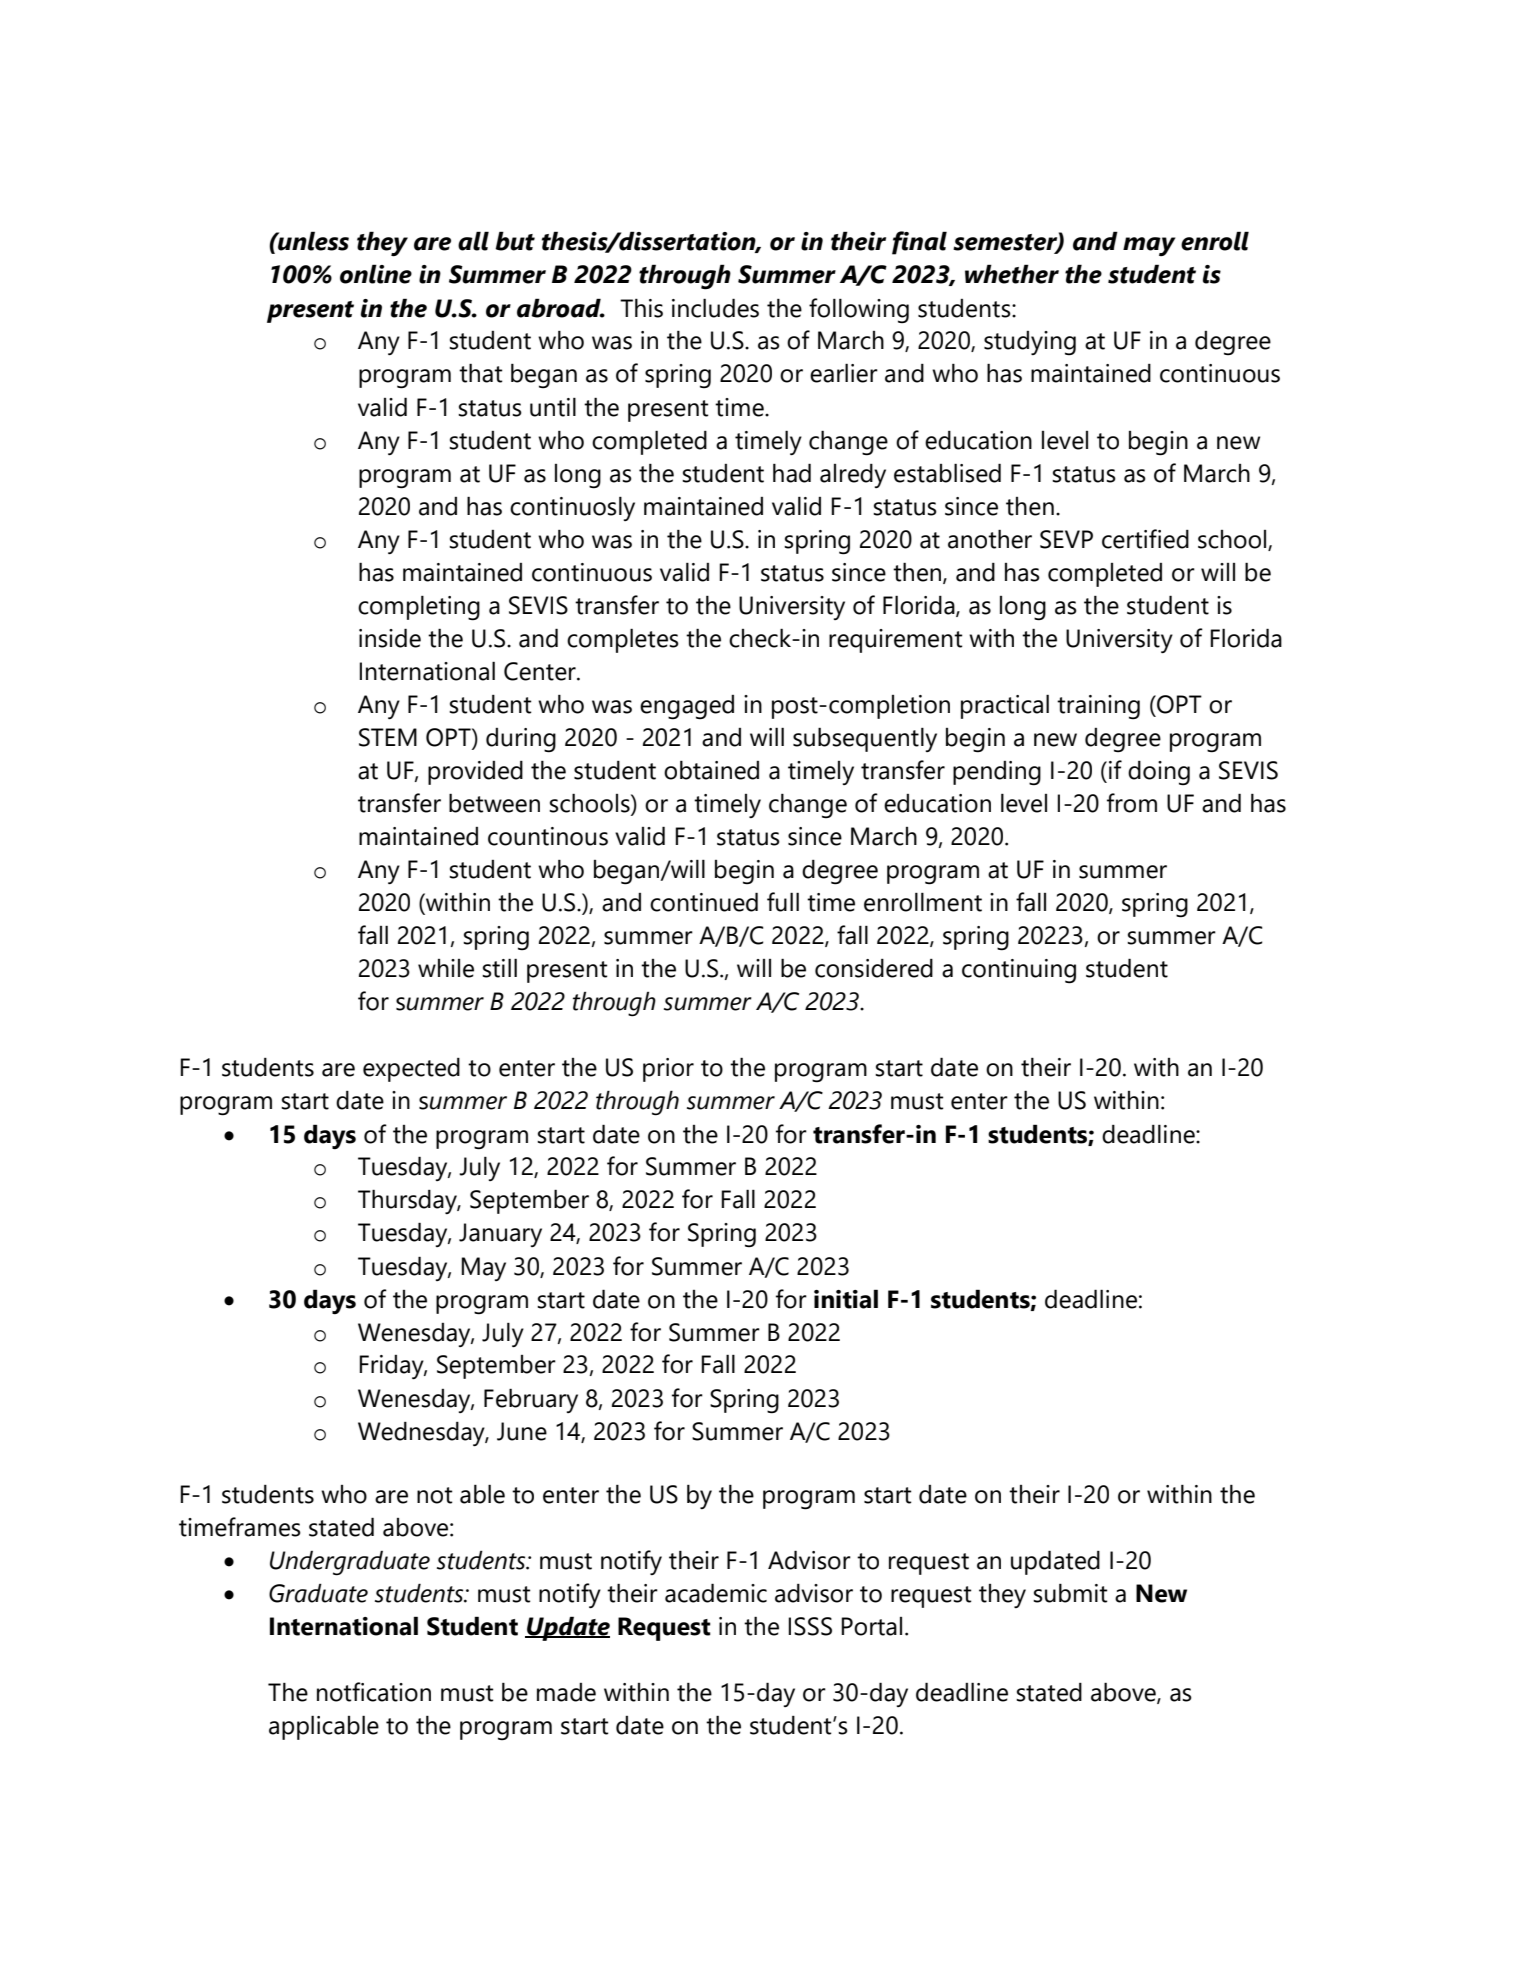  What do you see at coordinates (1019, 971) in the screenshot?
I see `continuing` at bounding box center [1019, 971].
